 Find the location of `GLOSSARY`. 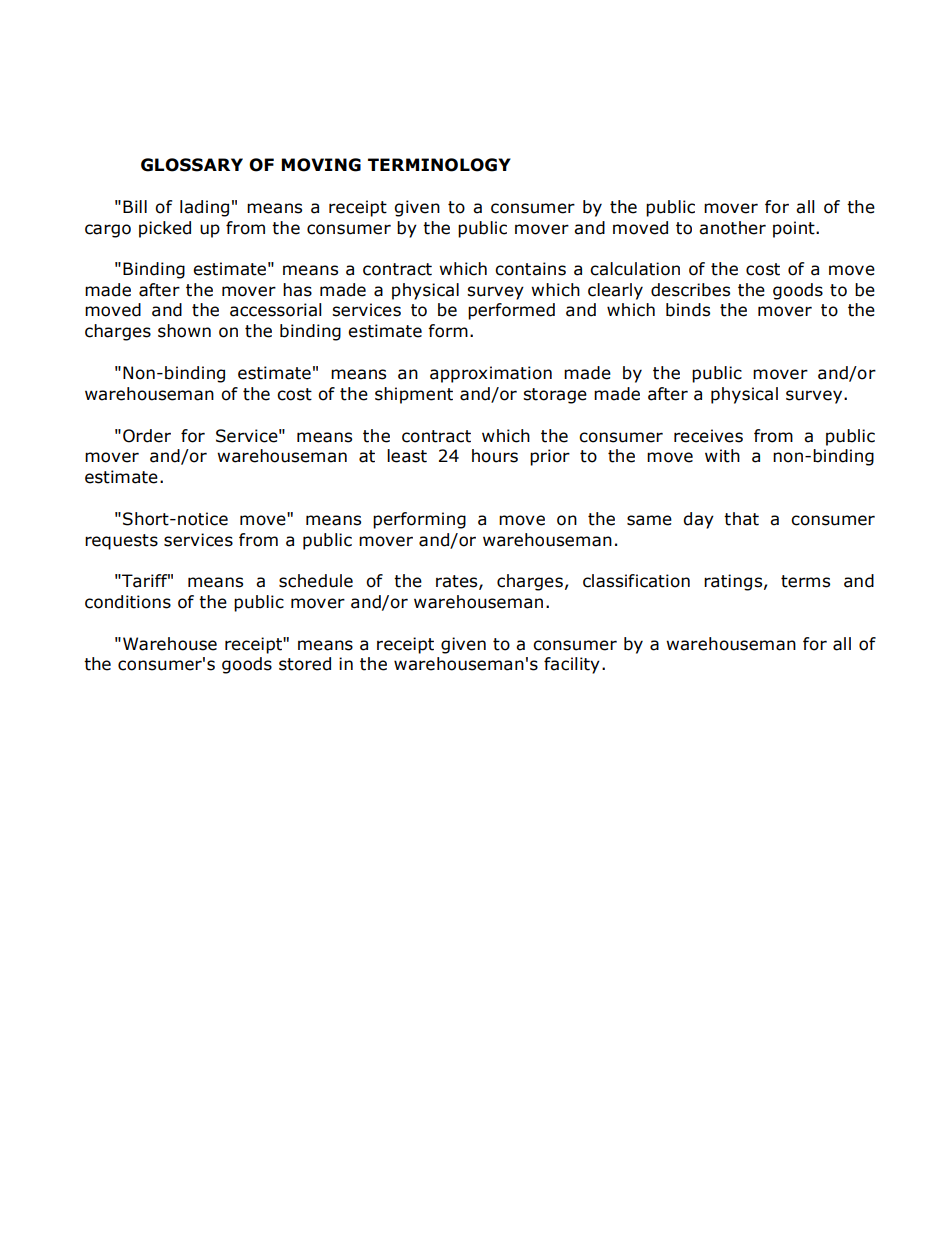

GLOSSARY is located at coordinates (192, 165).
